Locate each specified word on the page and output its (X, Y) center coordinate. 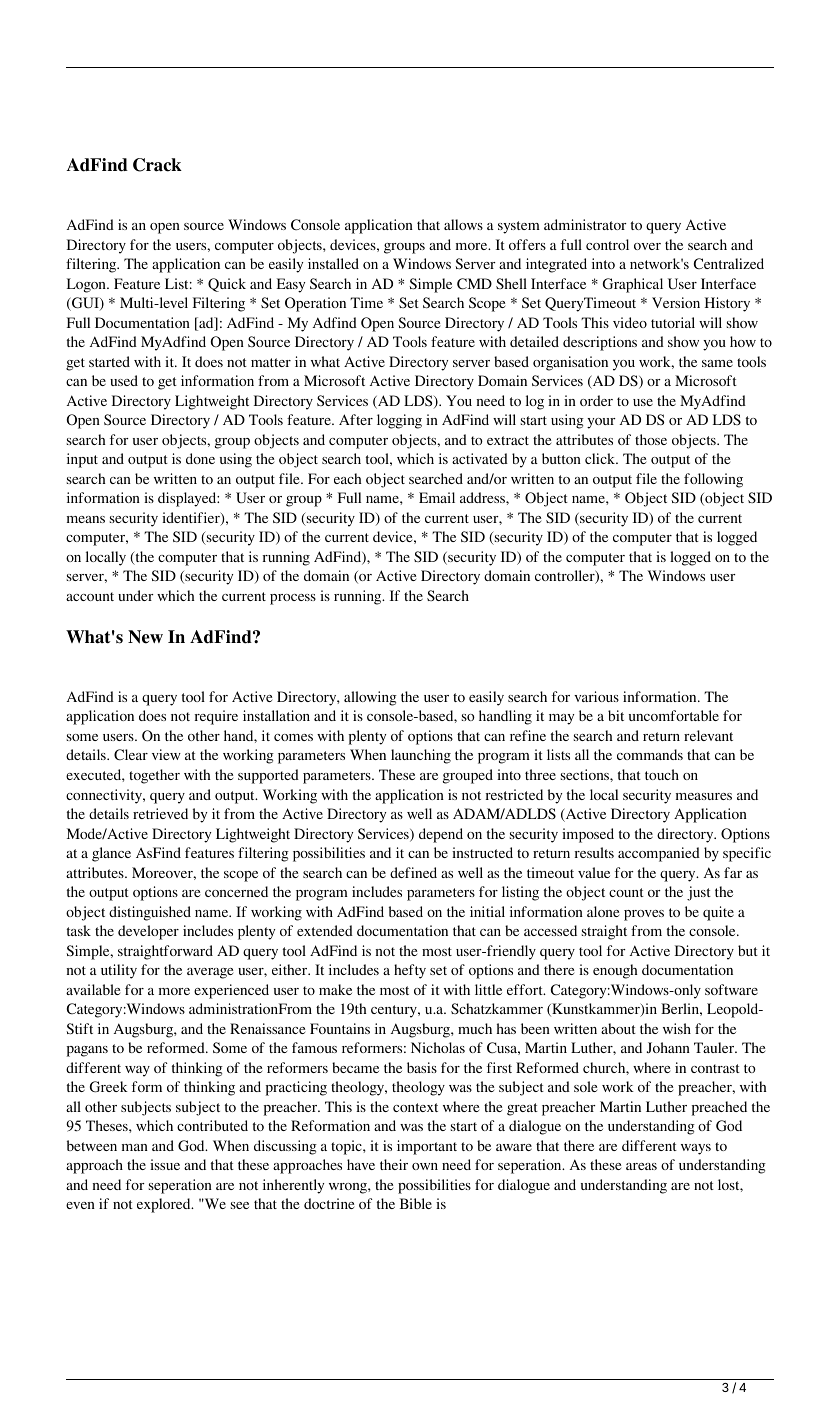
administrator (585, 224)
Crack (157, 165)
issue (165, 1164)
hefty (410, 971)
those (651, 439)
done (200, 458)
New (145, 637)
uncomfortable (674, 715)
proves (644, 915)
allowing (370, 698)
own (425, 1166)
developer (148, 932)
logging (399, 421)
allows (463, 224)
